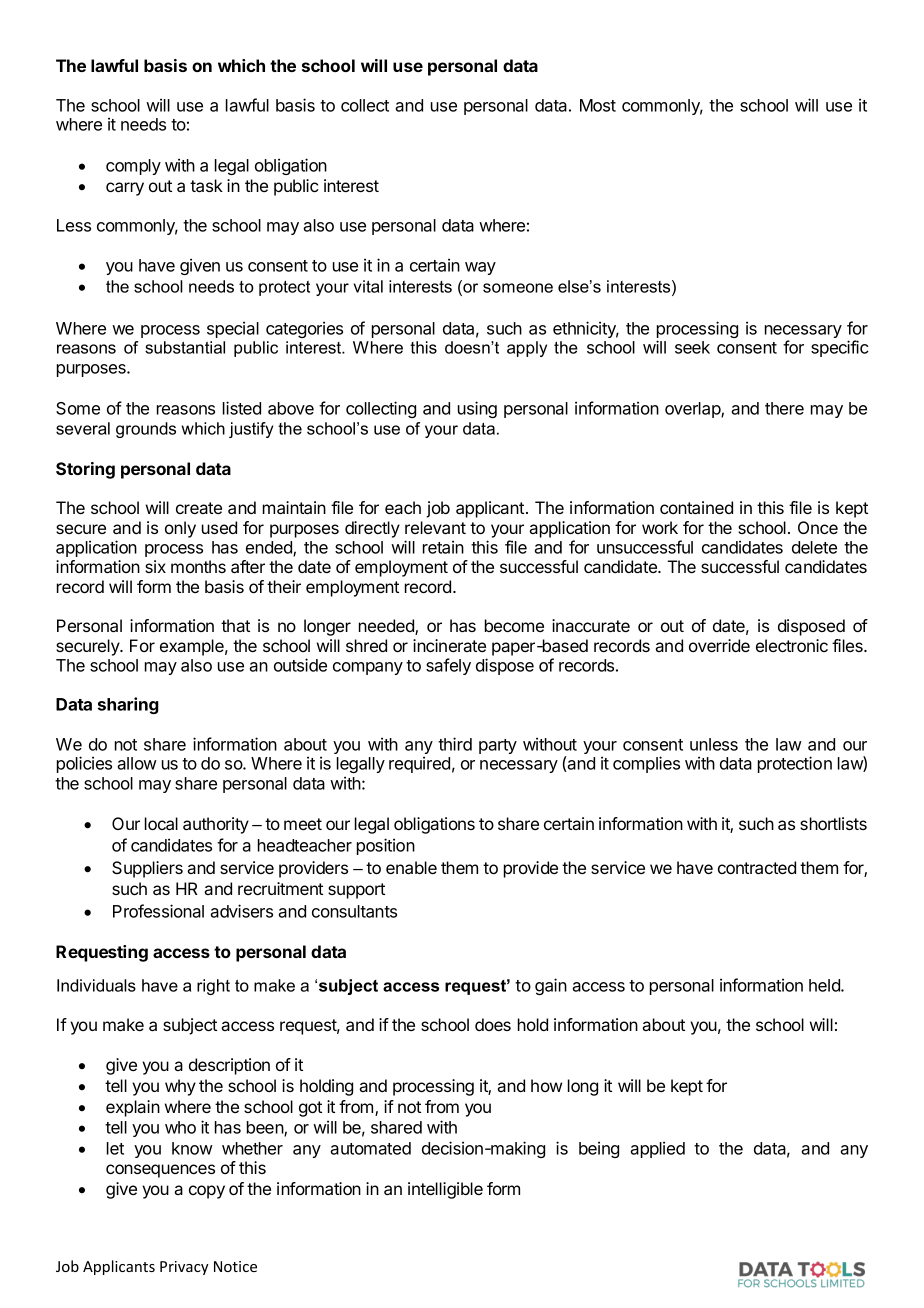 This screenshot has width=924, height=1308. I want to click on right, so click(213, 987).
